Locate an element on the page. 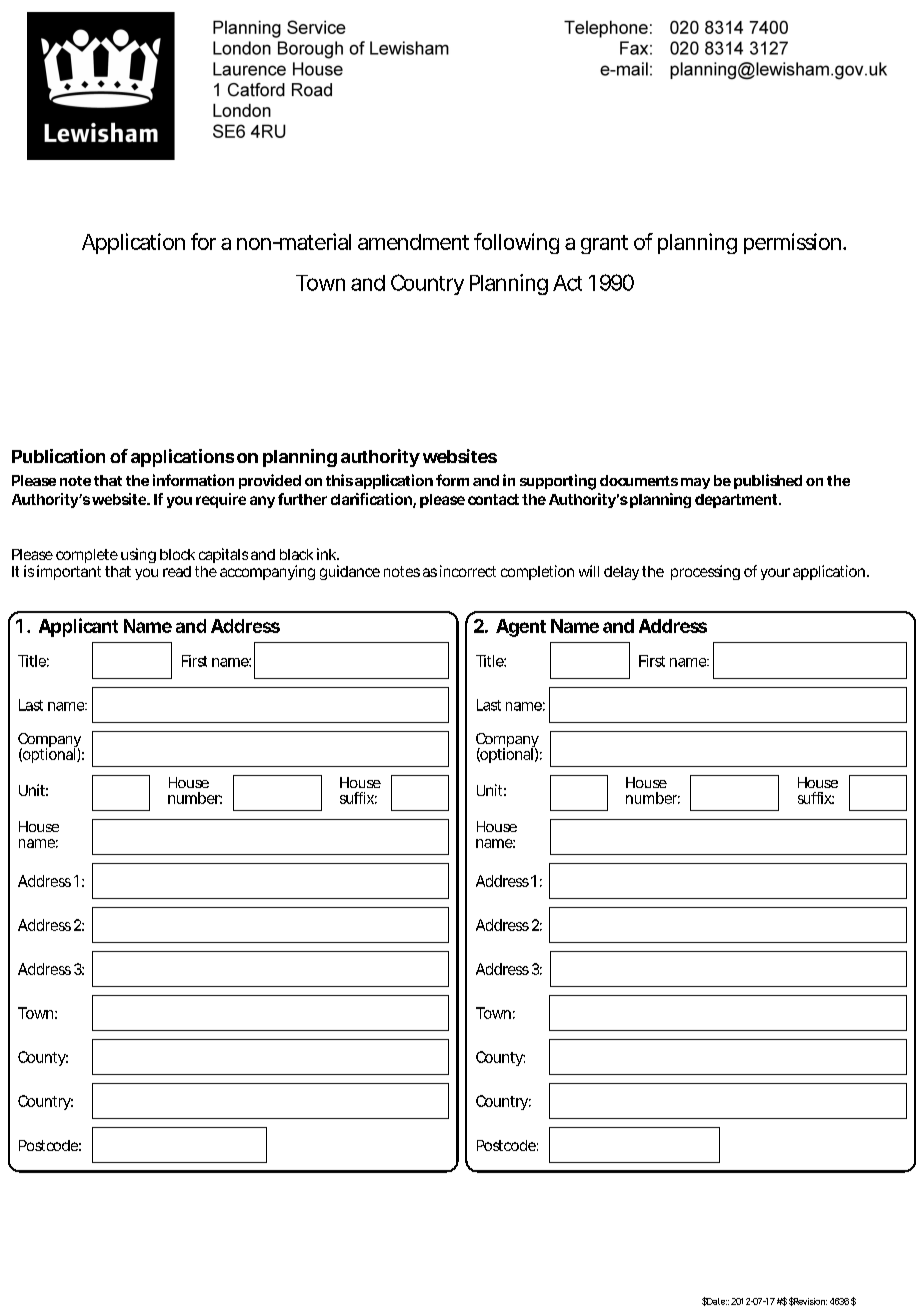  amendment is located at coordinates (413, 242).
